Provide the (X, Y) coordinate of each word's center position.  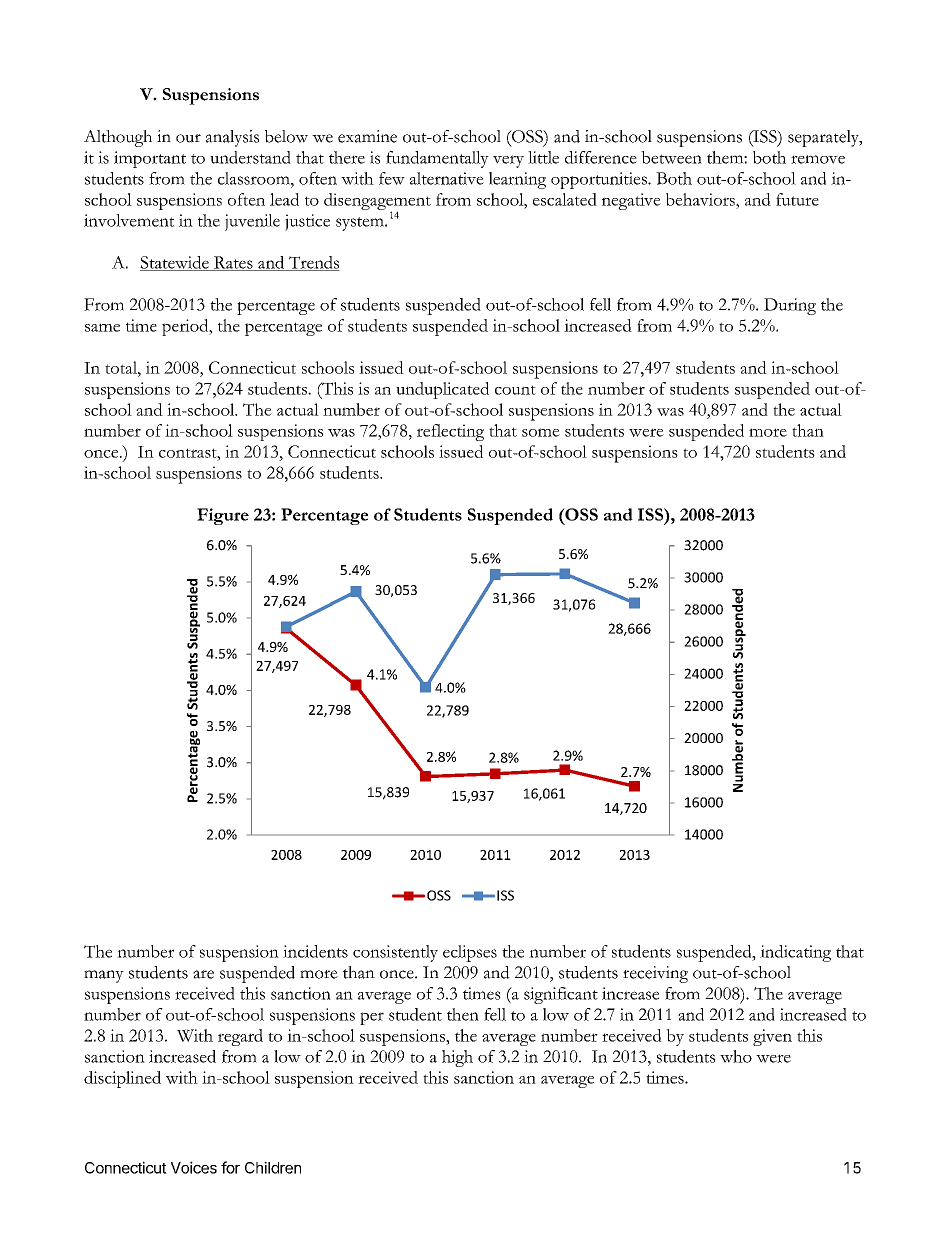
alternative (447, 178)
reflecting (450, 432)
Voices (194, 1167)
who (736, 1056)
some (541, 432)
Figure (223, 516)
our (188, 138)
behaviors (701, 199)
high (457, 1058)
